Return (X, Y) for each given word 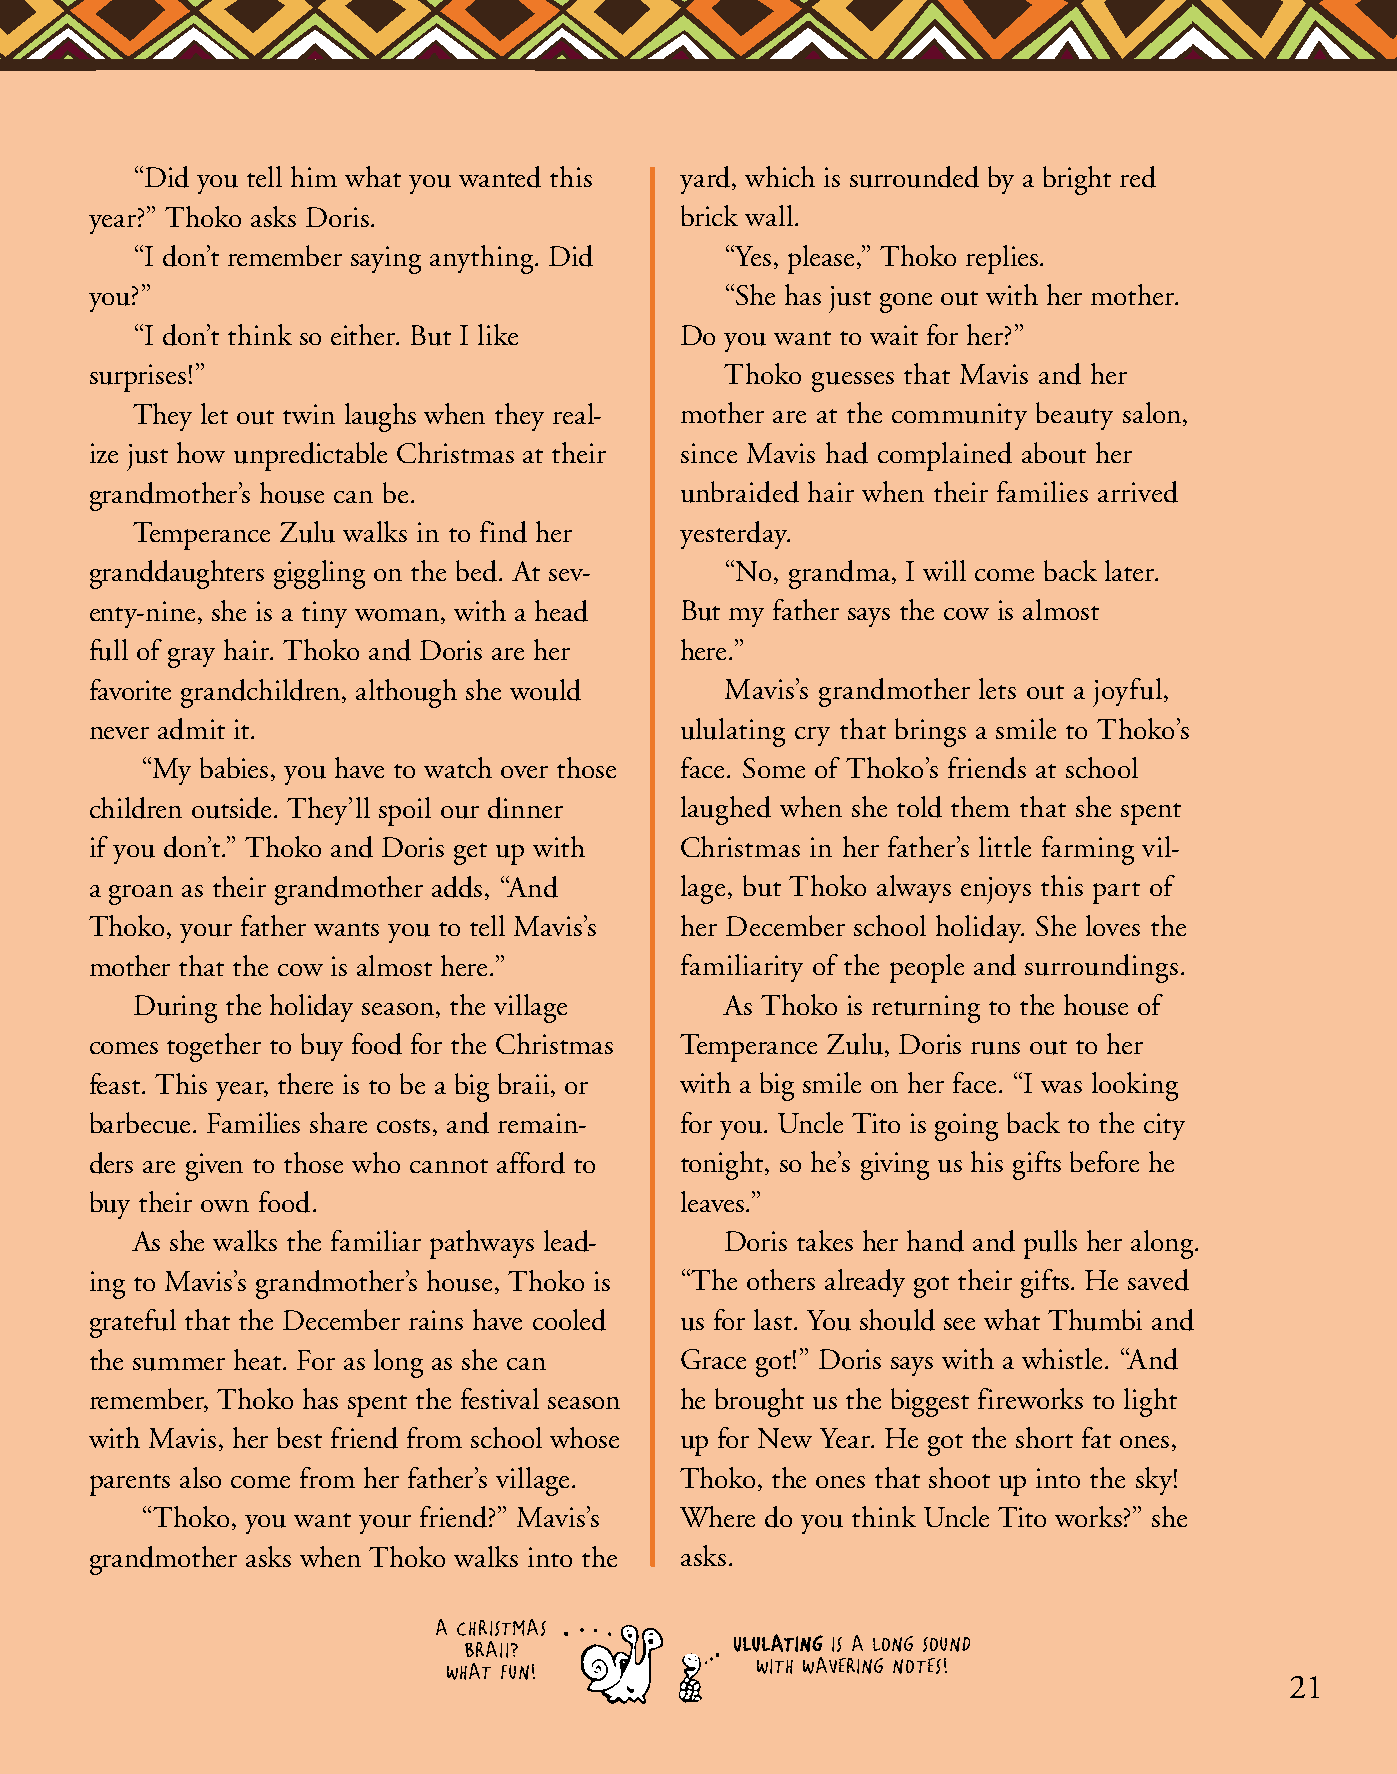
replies (1002, 259)
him (314, 176)
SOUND (946, 1644)
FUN (515, 1672)
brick (709, 215)
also (200, 1477)
